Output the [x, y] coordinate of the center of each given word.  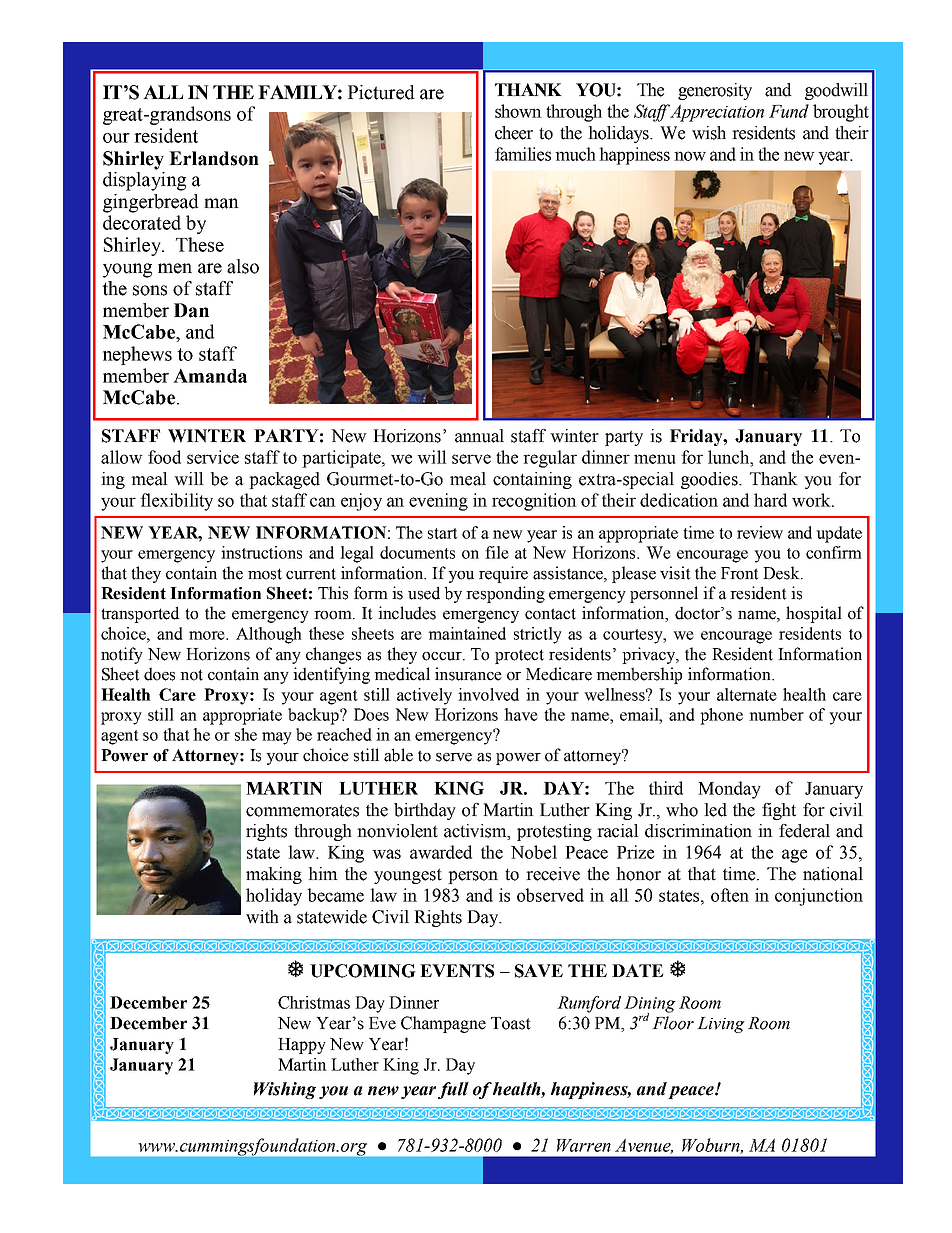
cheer [514, 133]
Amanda [210, 376]
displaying [144, 180]
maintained [467, 633]
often [730, 895]
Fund [789, 111]
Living [721, 1025]
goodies [710, 480]
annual [479, 436]
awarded [441, 852]
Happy [302, 1046]
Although [269, 635]
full [453, 1090]
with [262, 917]
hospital [814, 614]
